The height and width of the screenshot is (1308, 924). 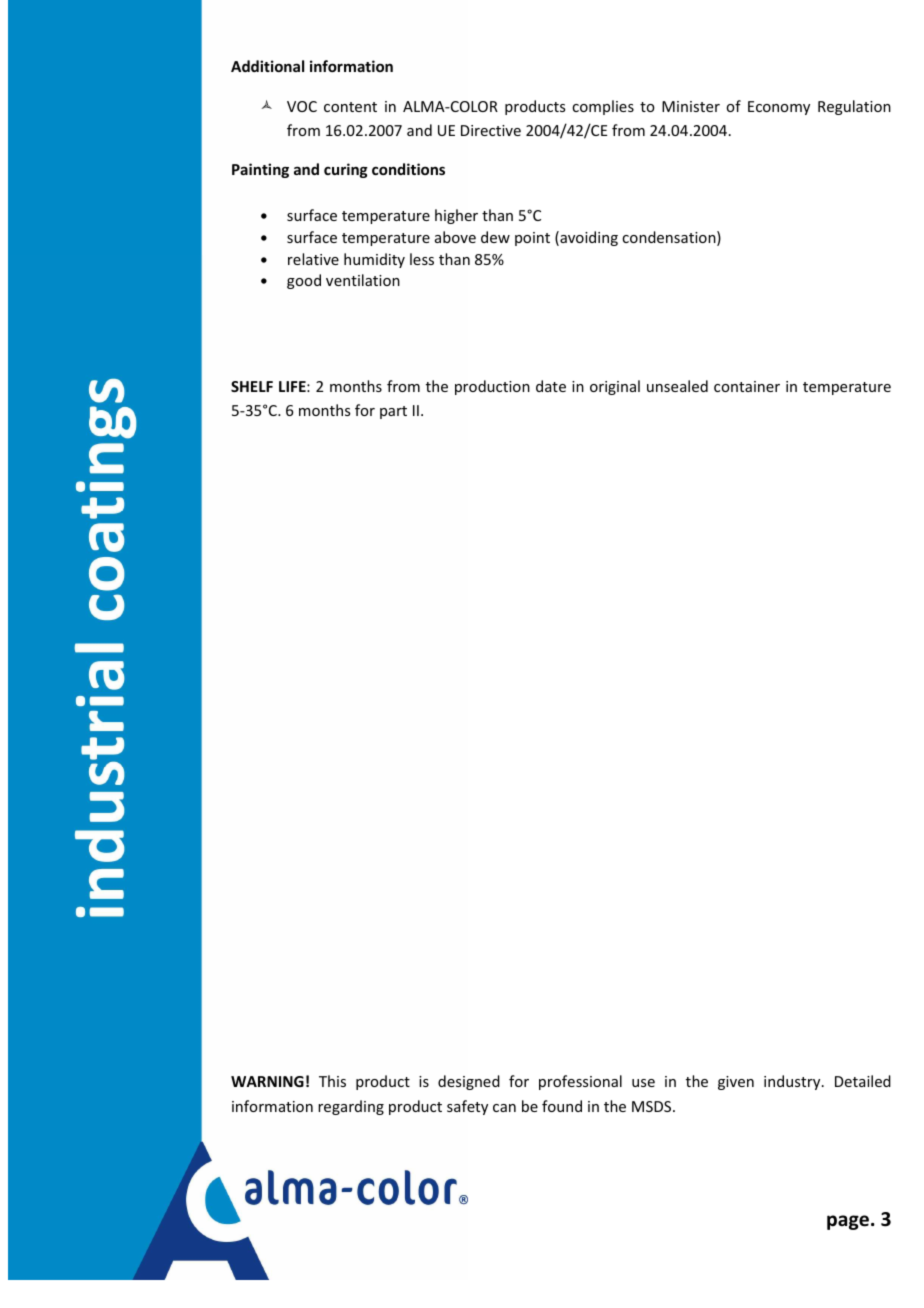 What do you see at coordinates (562, 1106) in the screenshot?
I see `found` at bounding box center [562, 1106].
